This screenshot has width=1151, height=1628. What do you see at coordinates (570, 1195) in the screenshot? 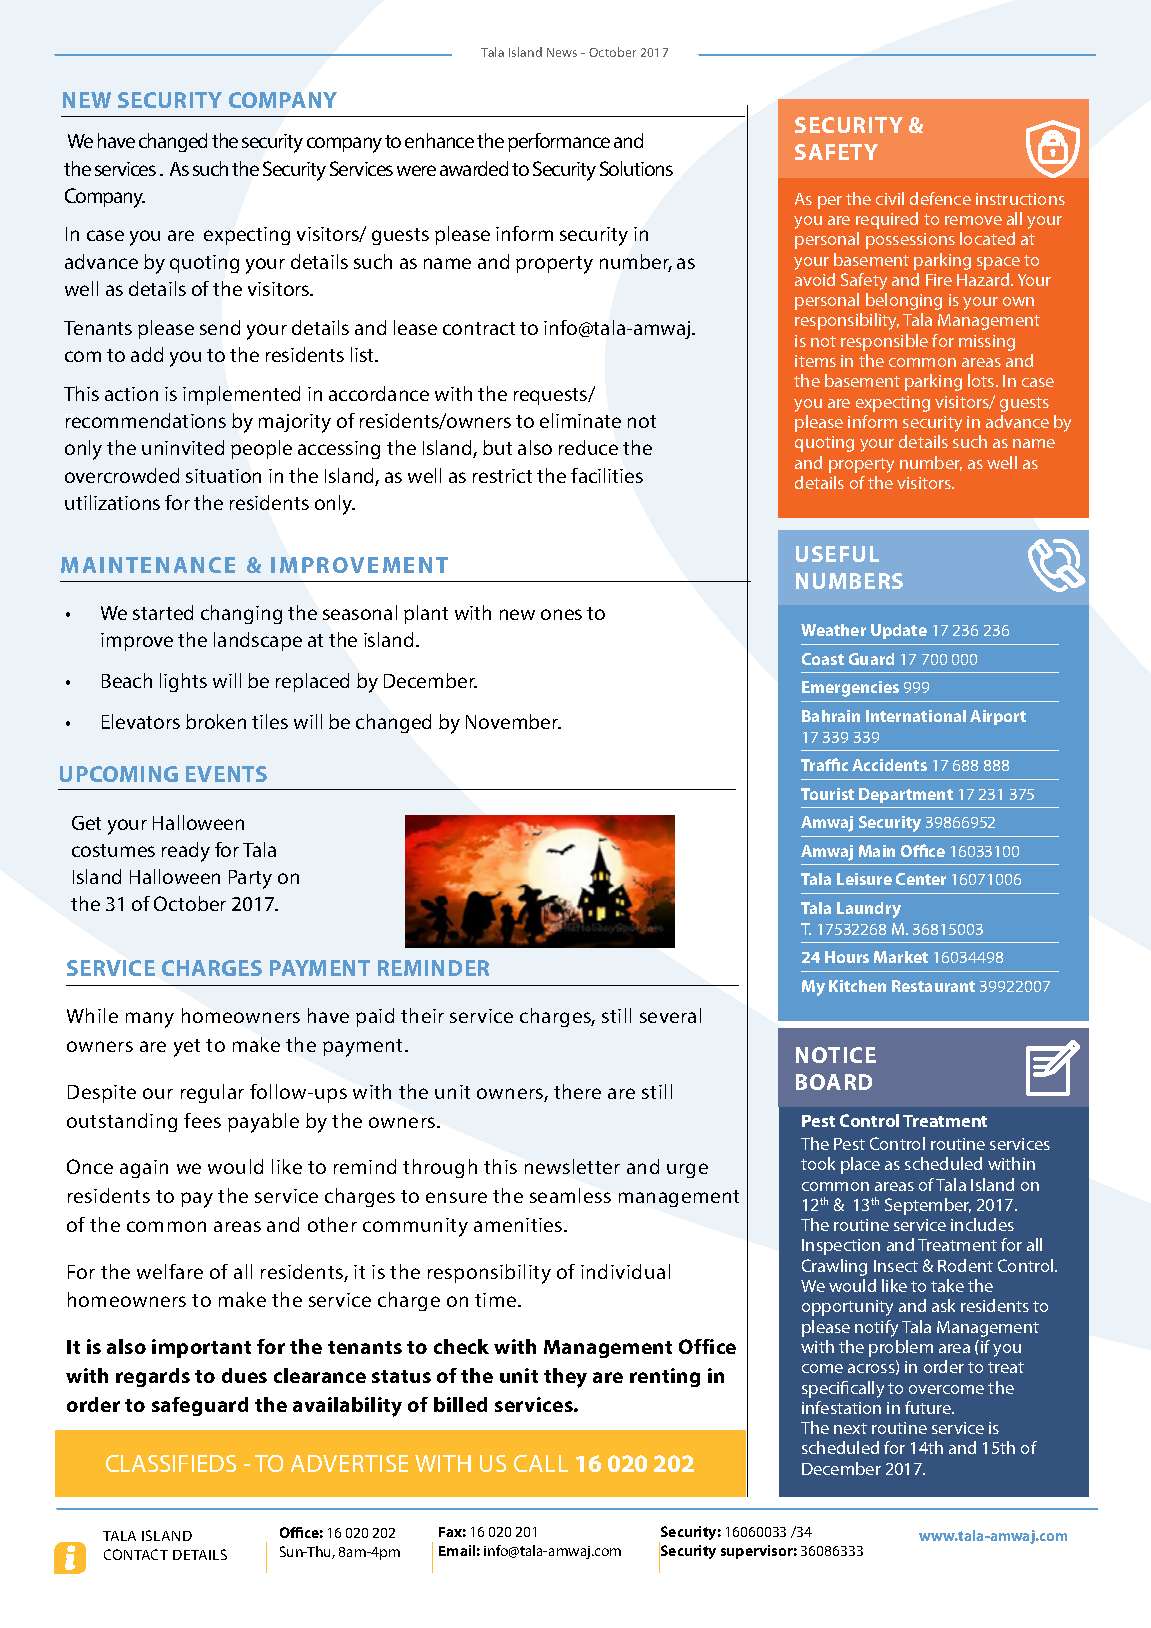
I see `seamless` at bounding box center [570, 1195].
